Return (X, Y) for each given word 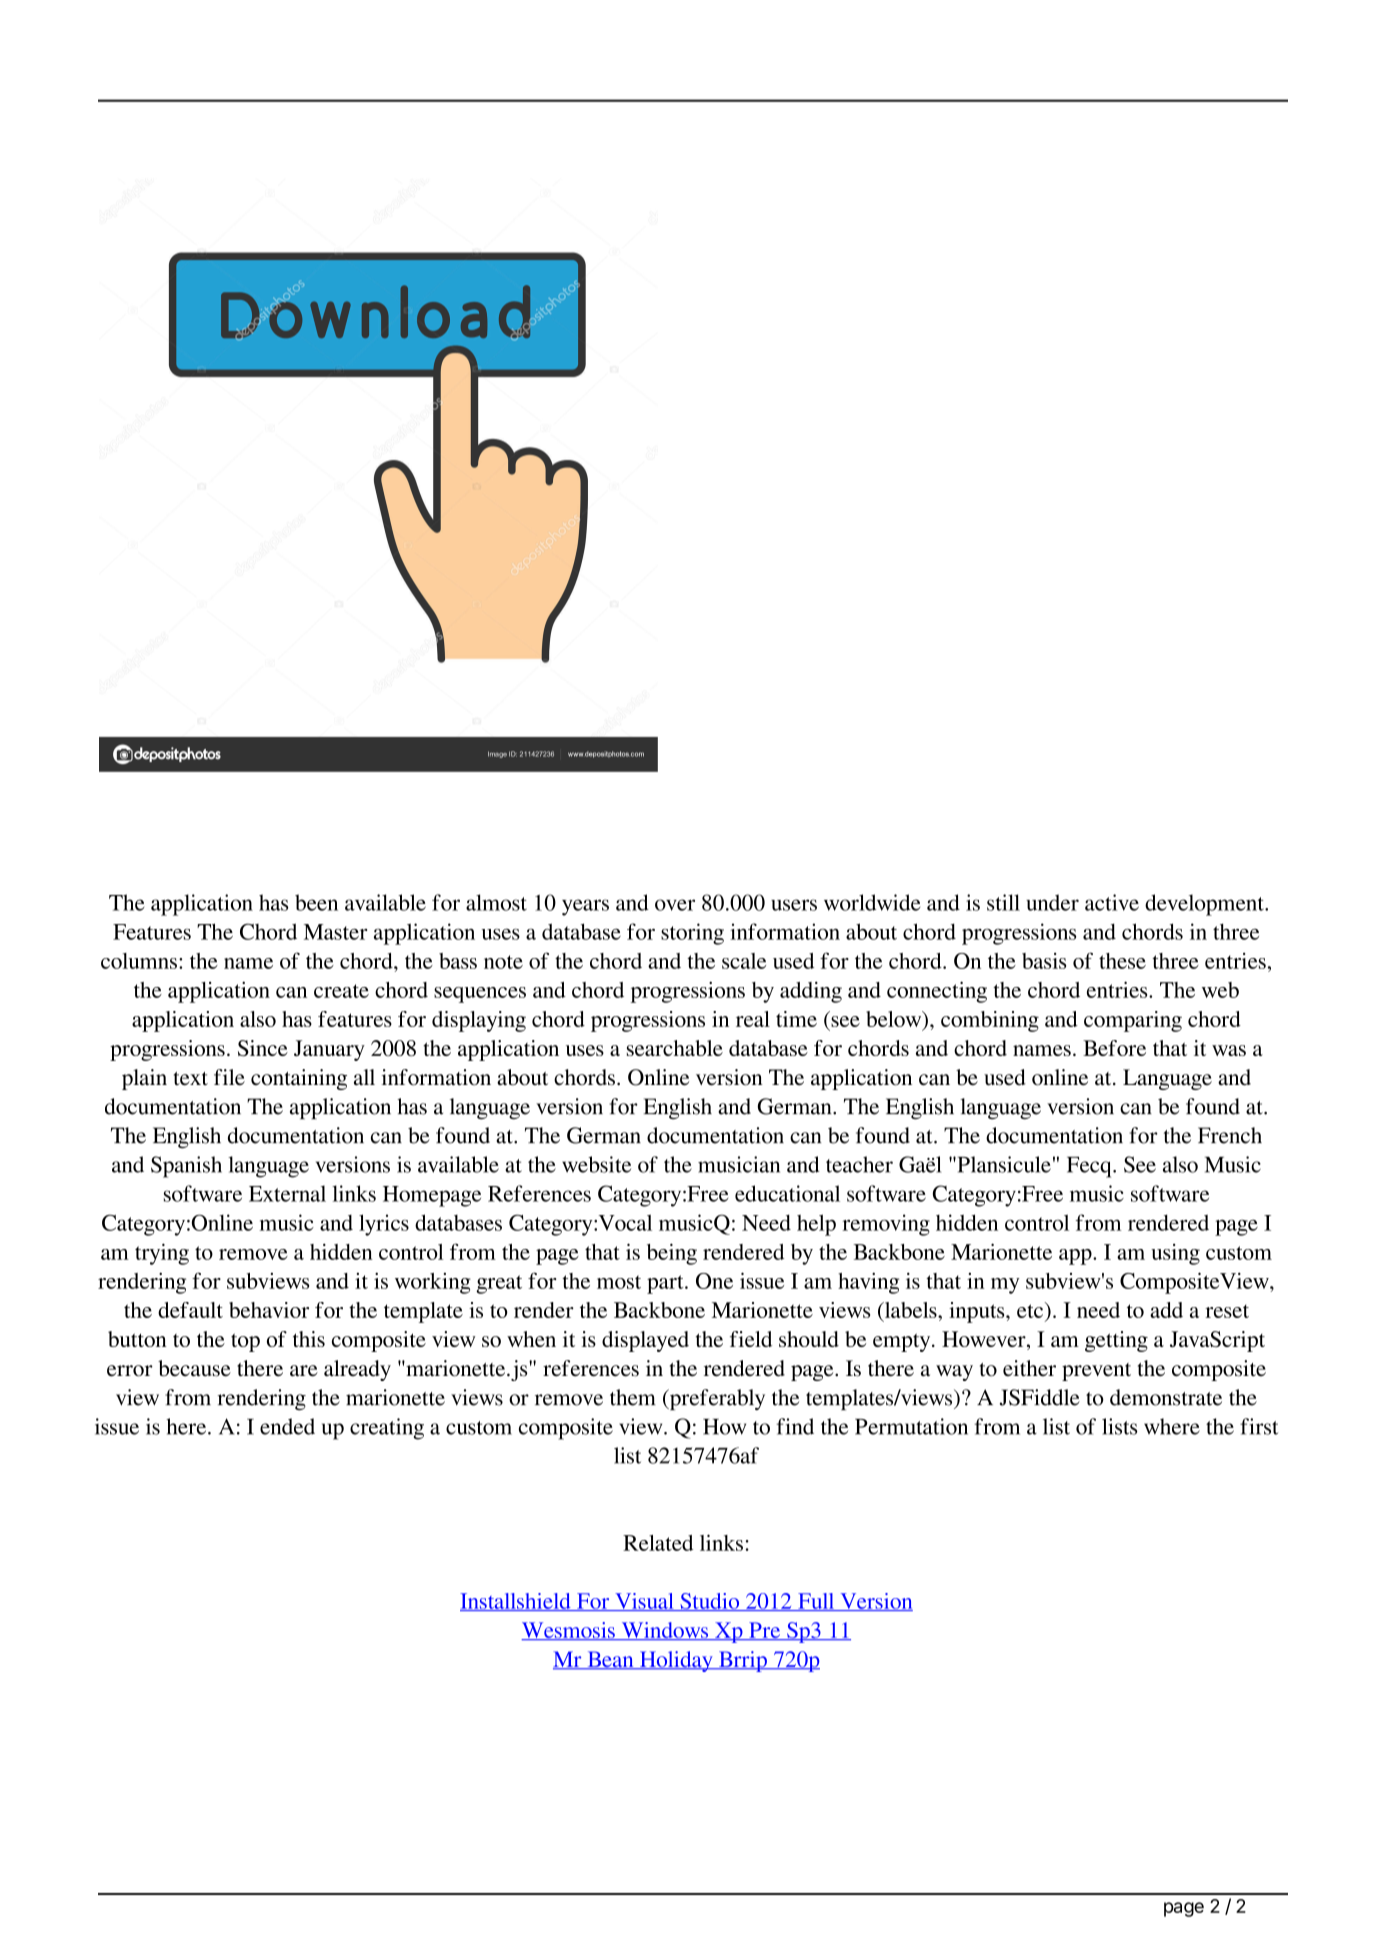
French (1230, 1135)
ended (287, 1426)
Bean (610, 1660)
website (596, 1164)
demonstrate (1166, 1397)
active (1112, 902)
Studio (710, 1602)
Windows (665, 1631)
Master (335, 932)
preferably (716, 1399)
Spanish (186, 1167)
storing (692, 934)
